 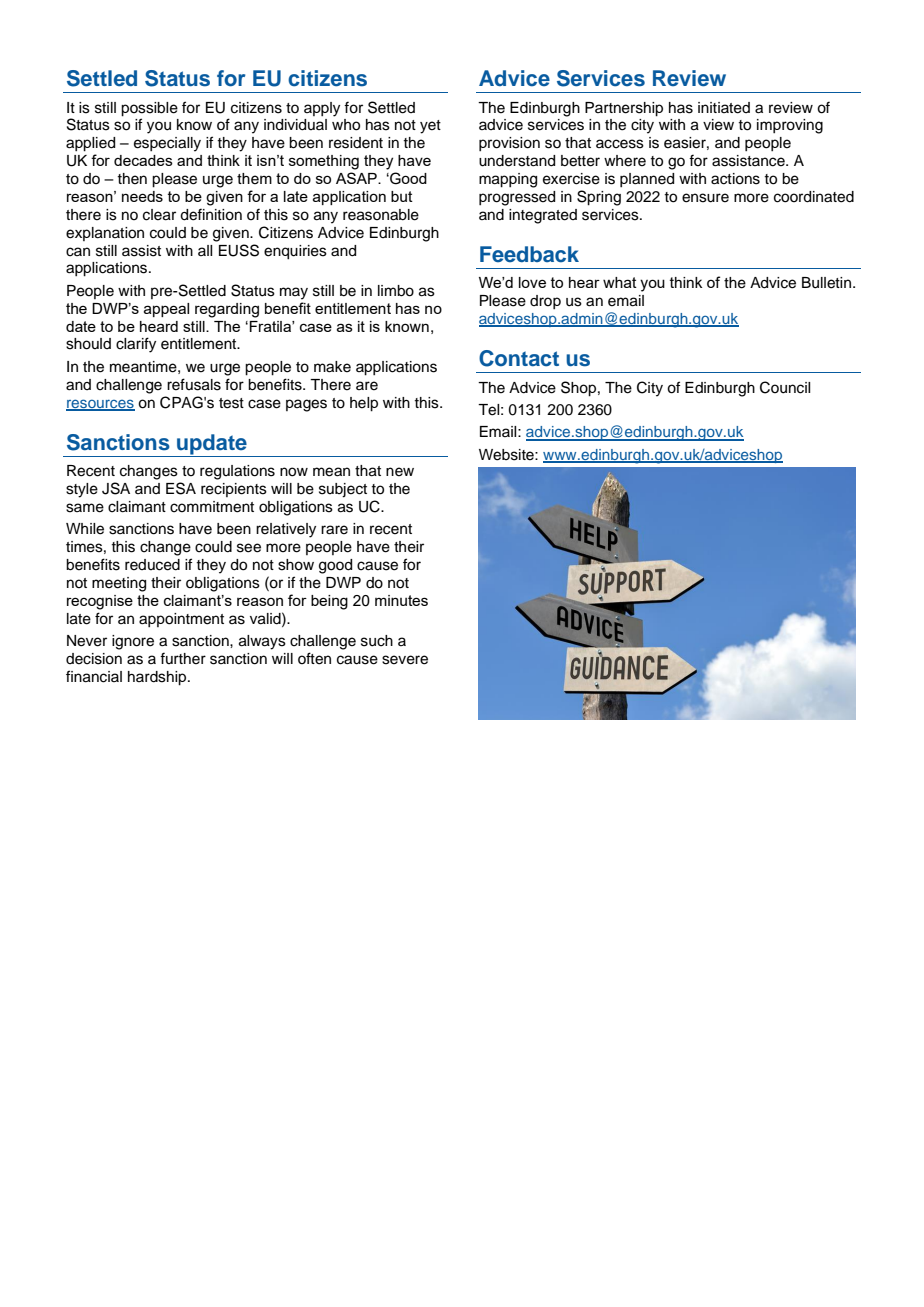 What do you see at coordinates (377, 641) in the screenshot?
I see `such` at bounding box center [377, 641].
